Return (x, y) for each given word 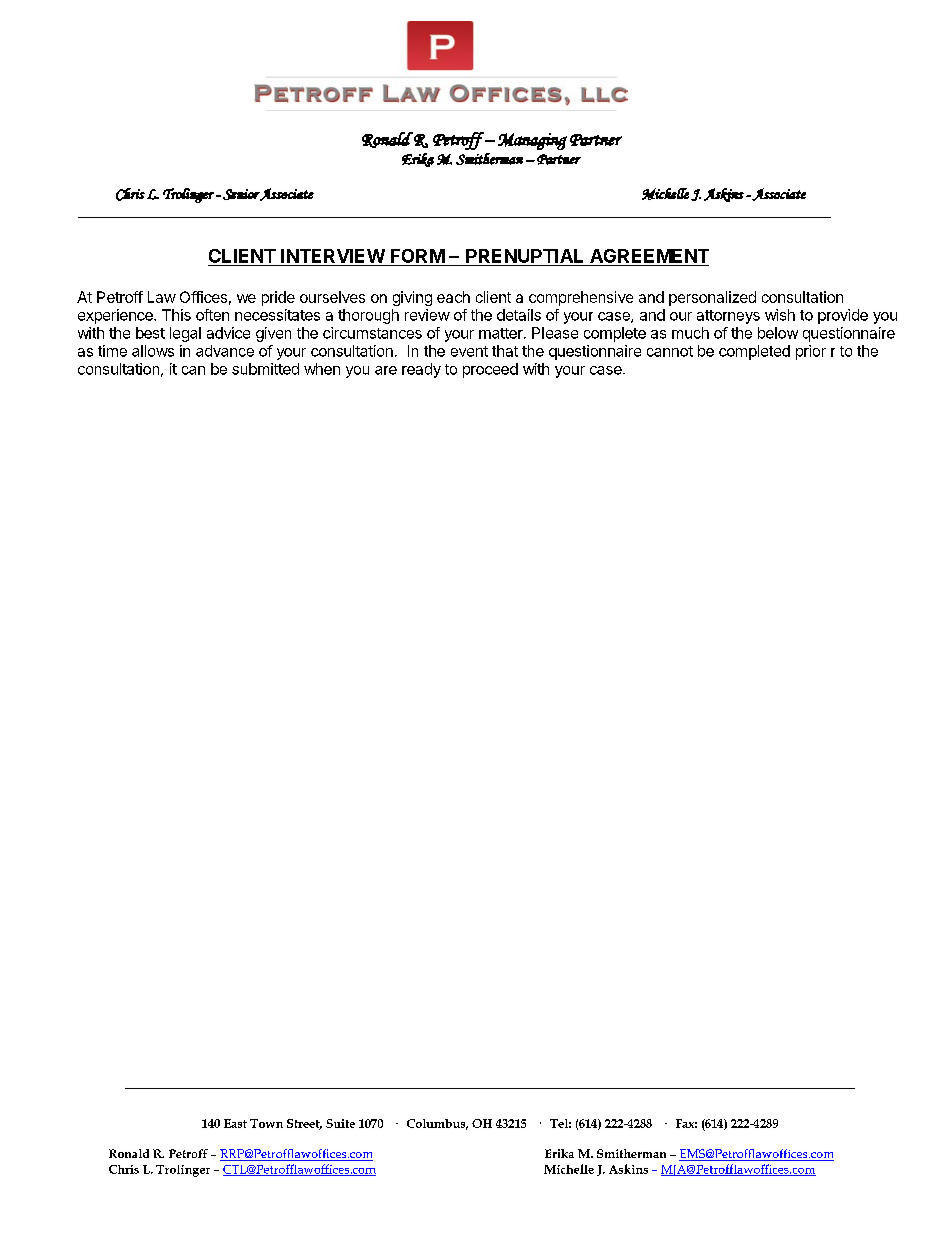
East (235, 1123)
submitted (265, 369)
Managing (532, 141)
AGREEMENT (649, 256)
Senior (241, 194)
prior (811, 352)
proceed (490, 370)
